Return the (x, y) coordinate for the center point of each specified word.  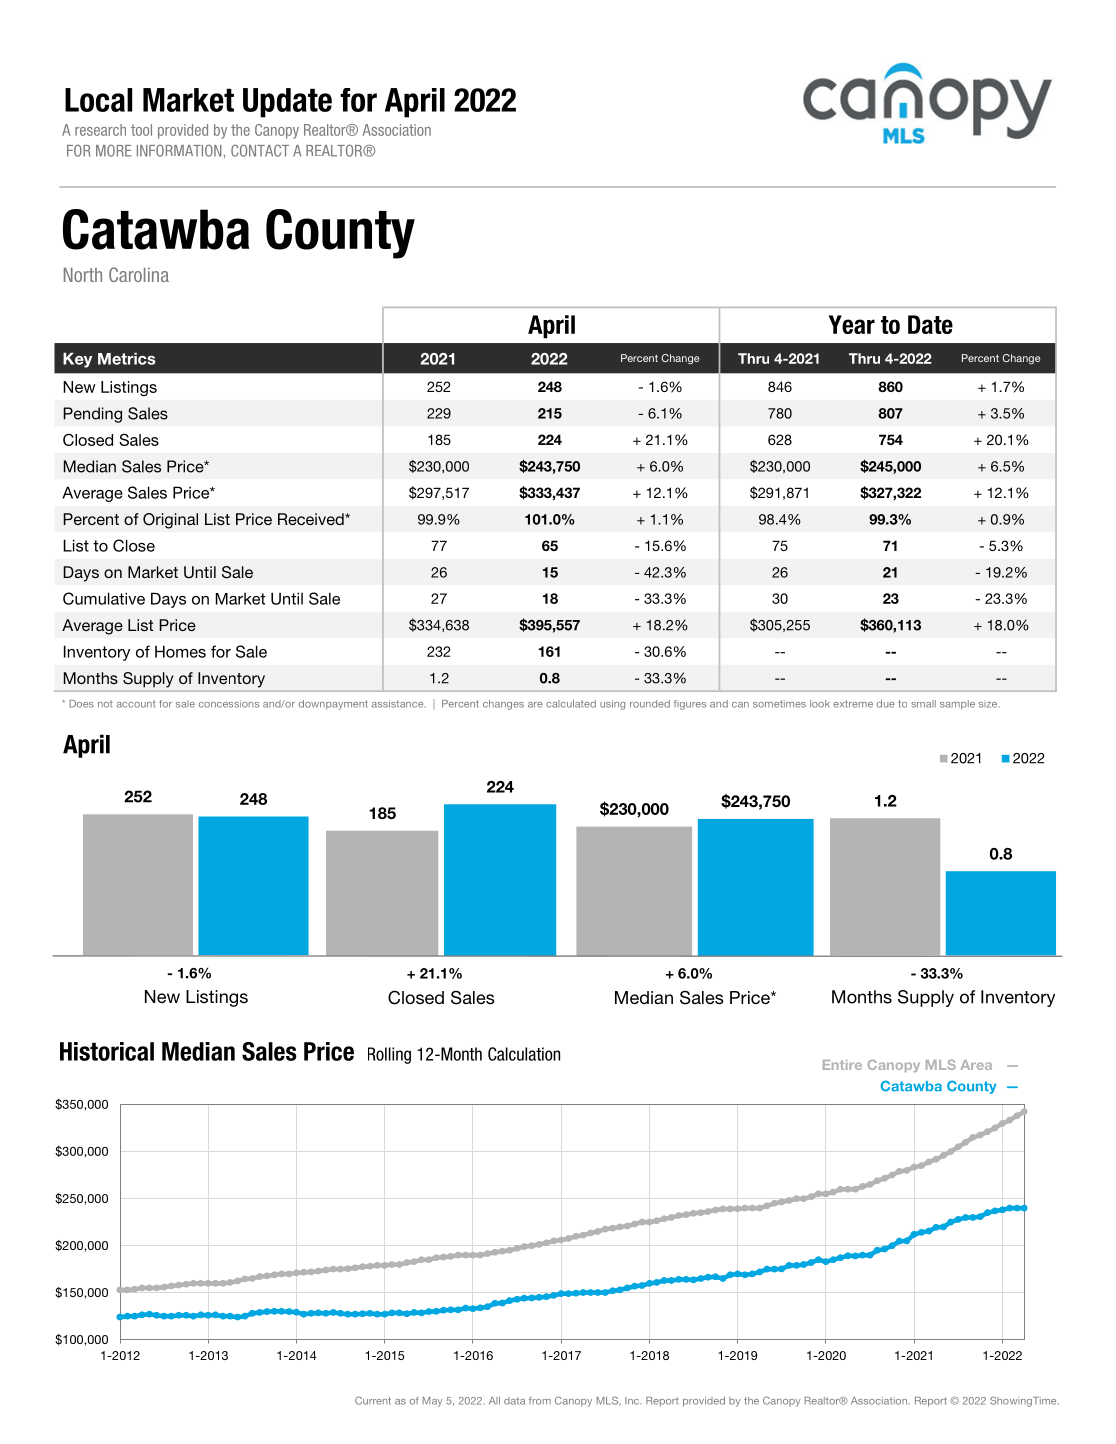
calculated (571, 704)
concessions (229, 704)
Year (852, 324)
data (514, 1401)
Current (373, 1400)
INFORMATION (179, 150)
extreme (853, 704)
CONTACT (260, 150)
